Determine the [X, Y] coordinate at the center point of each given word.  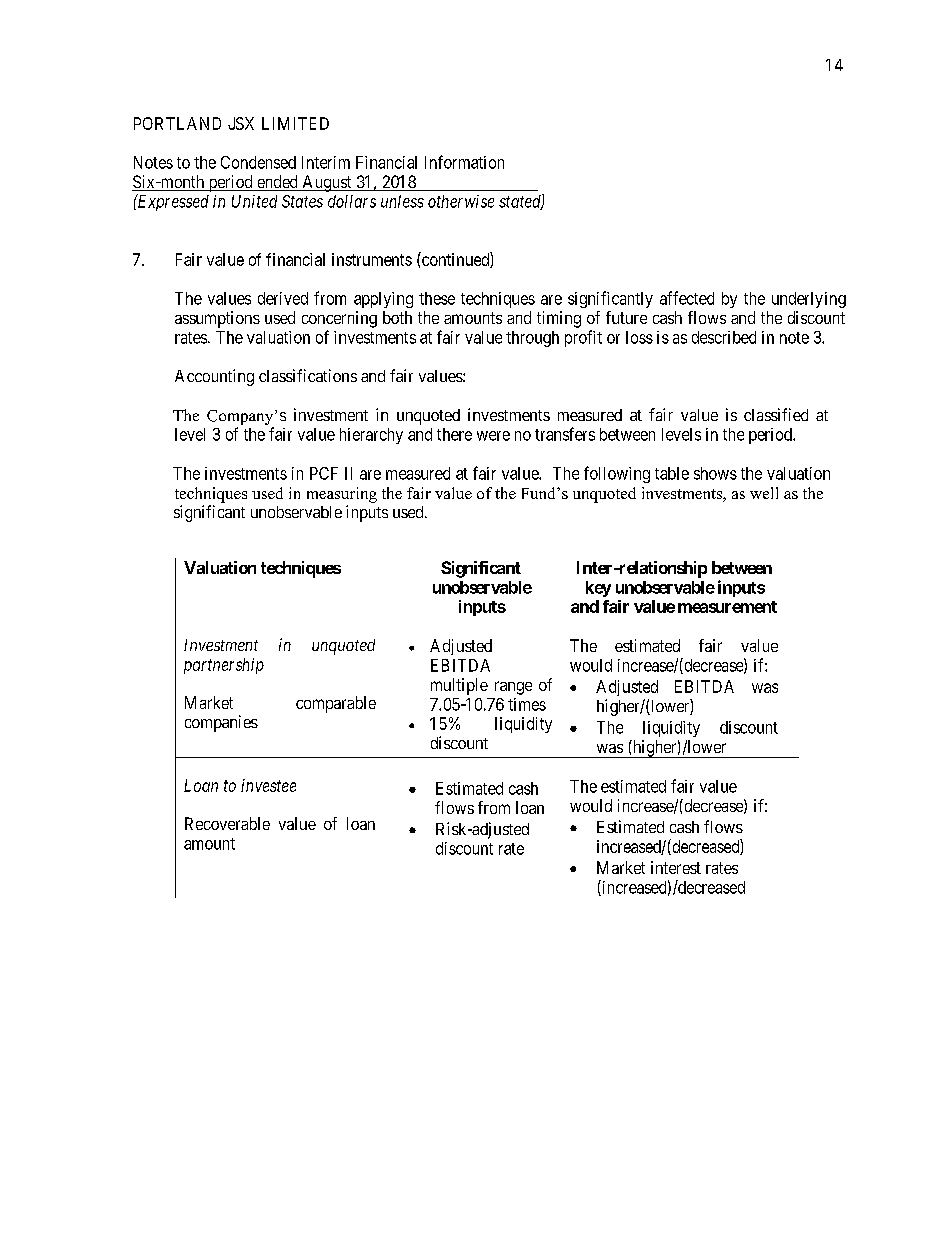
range [513, 688]
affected [687, 298]
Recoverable [227, 823]
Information [464, 162]
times [527, 704]
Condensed [258, 162]
